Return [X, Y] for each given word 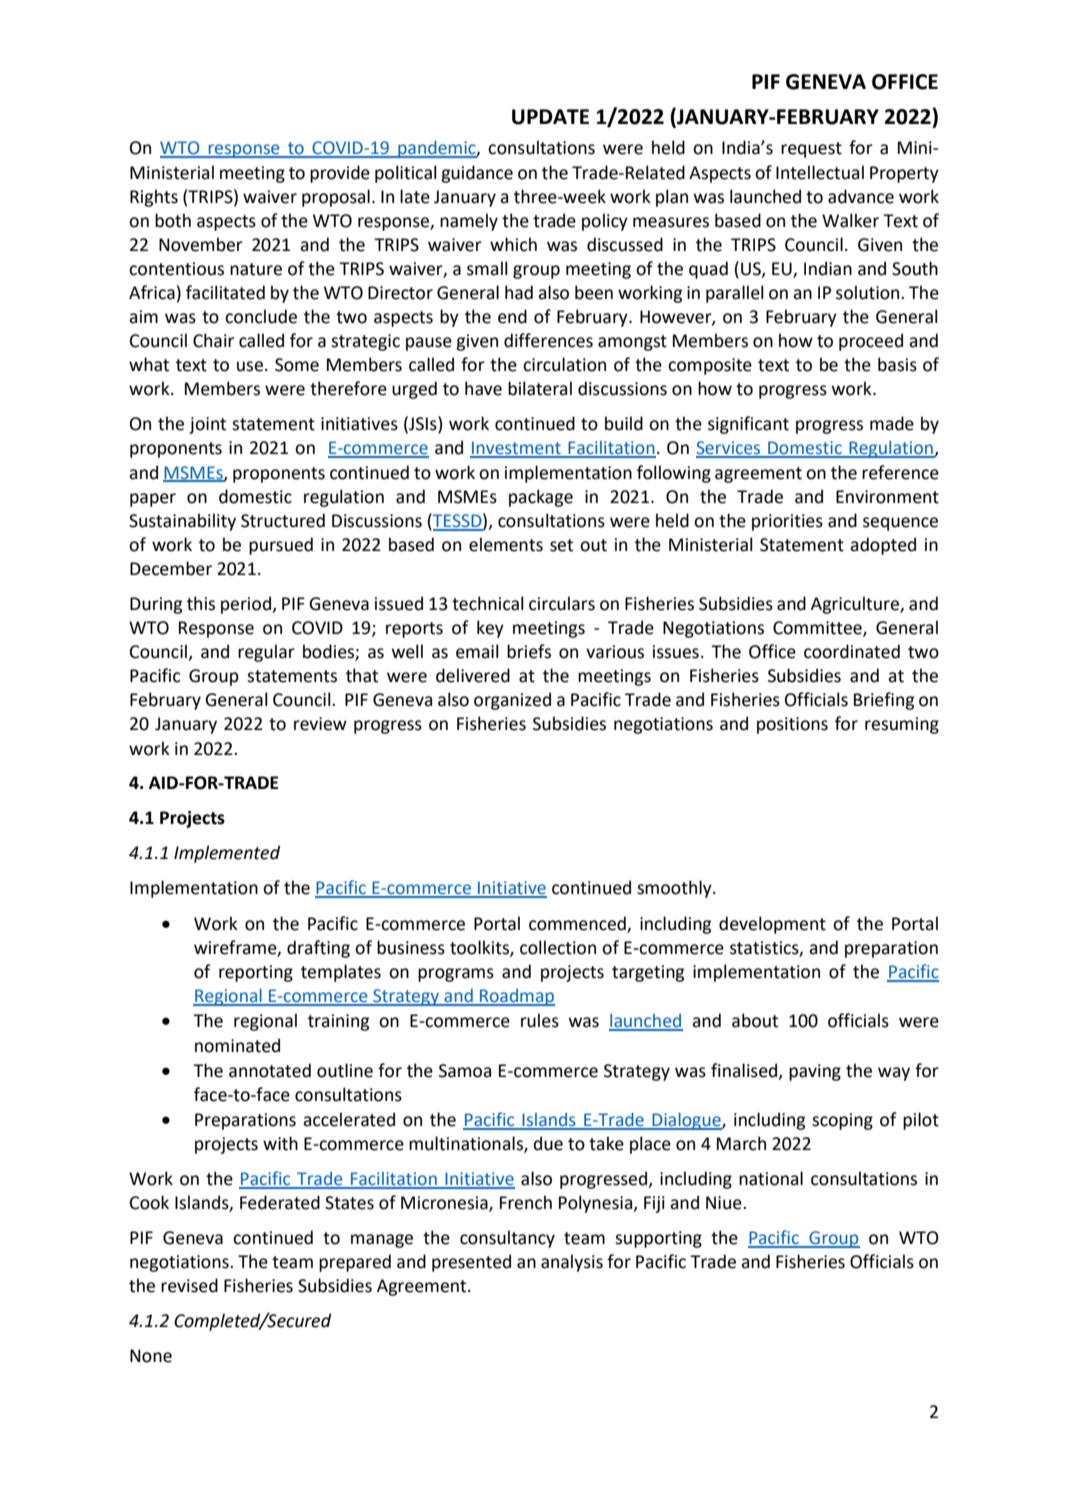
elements [506, 544]
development [772, 925]
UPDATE [550, 117]
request [811, 150]
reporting [256, 973]
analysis [572, 1263]
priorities [787, 522]
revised [189, 1285]
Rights [154, 198]
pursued [281, 546]
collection [558, 947]
